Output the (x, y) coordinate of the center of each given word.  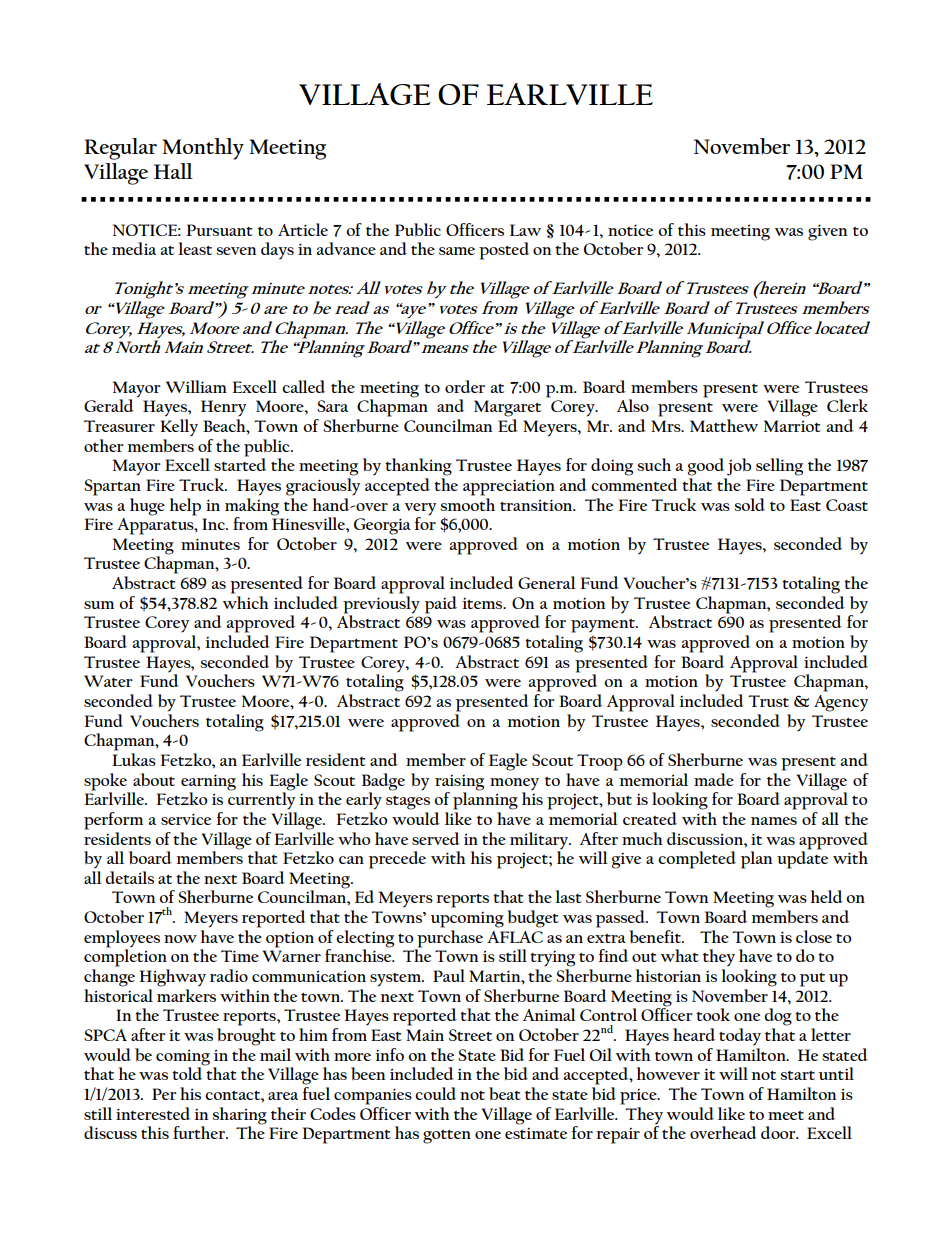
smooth (467, 503)
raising (459, 783)
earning (208, 782)
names (774, 821)
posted (504, 251)
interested (153, 1113)
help (185, 507)
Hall (173, 171)
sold (749, 504)
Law (525, 230)
